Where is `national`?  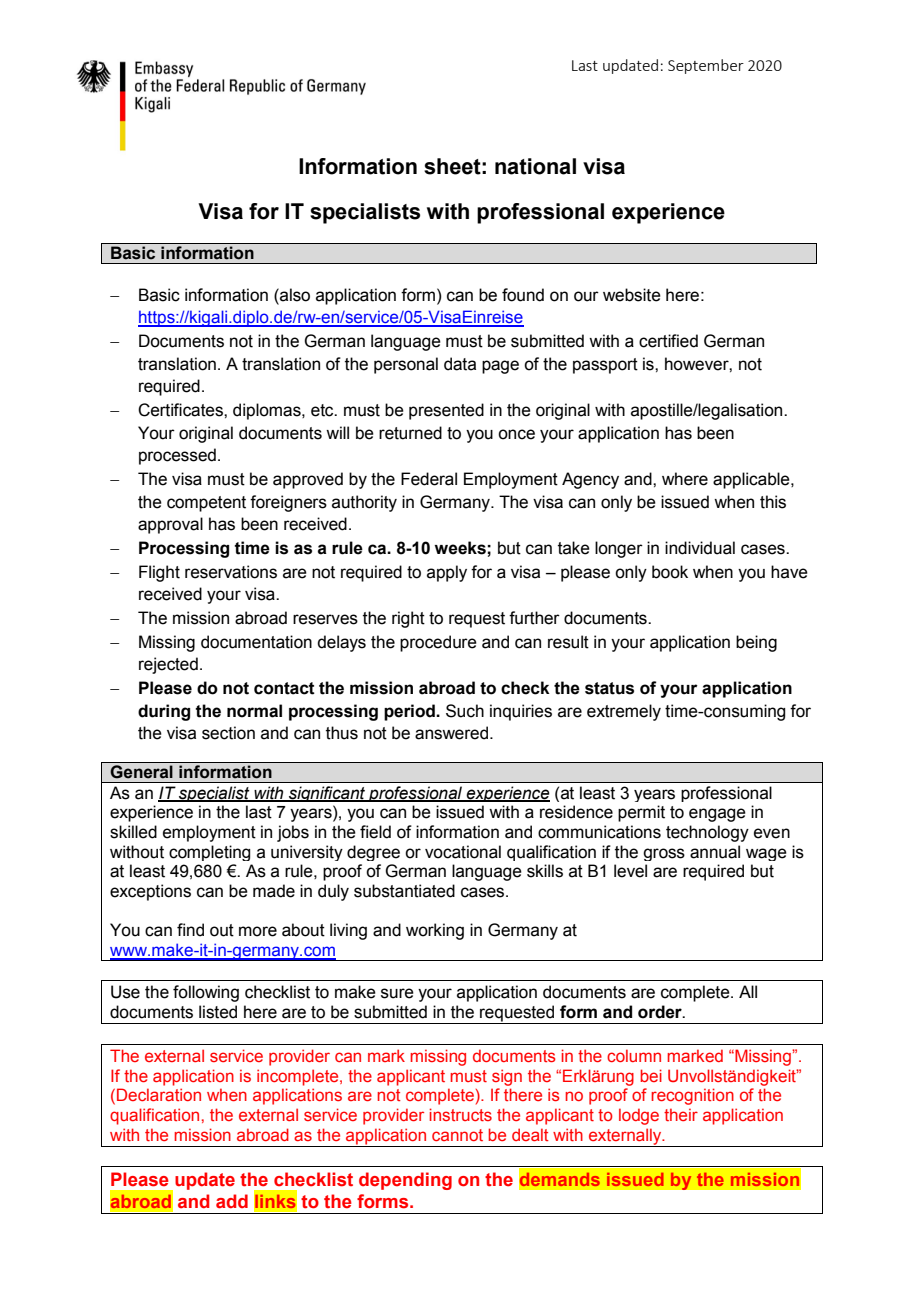 national is located at coordinates (535, 166).
